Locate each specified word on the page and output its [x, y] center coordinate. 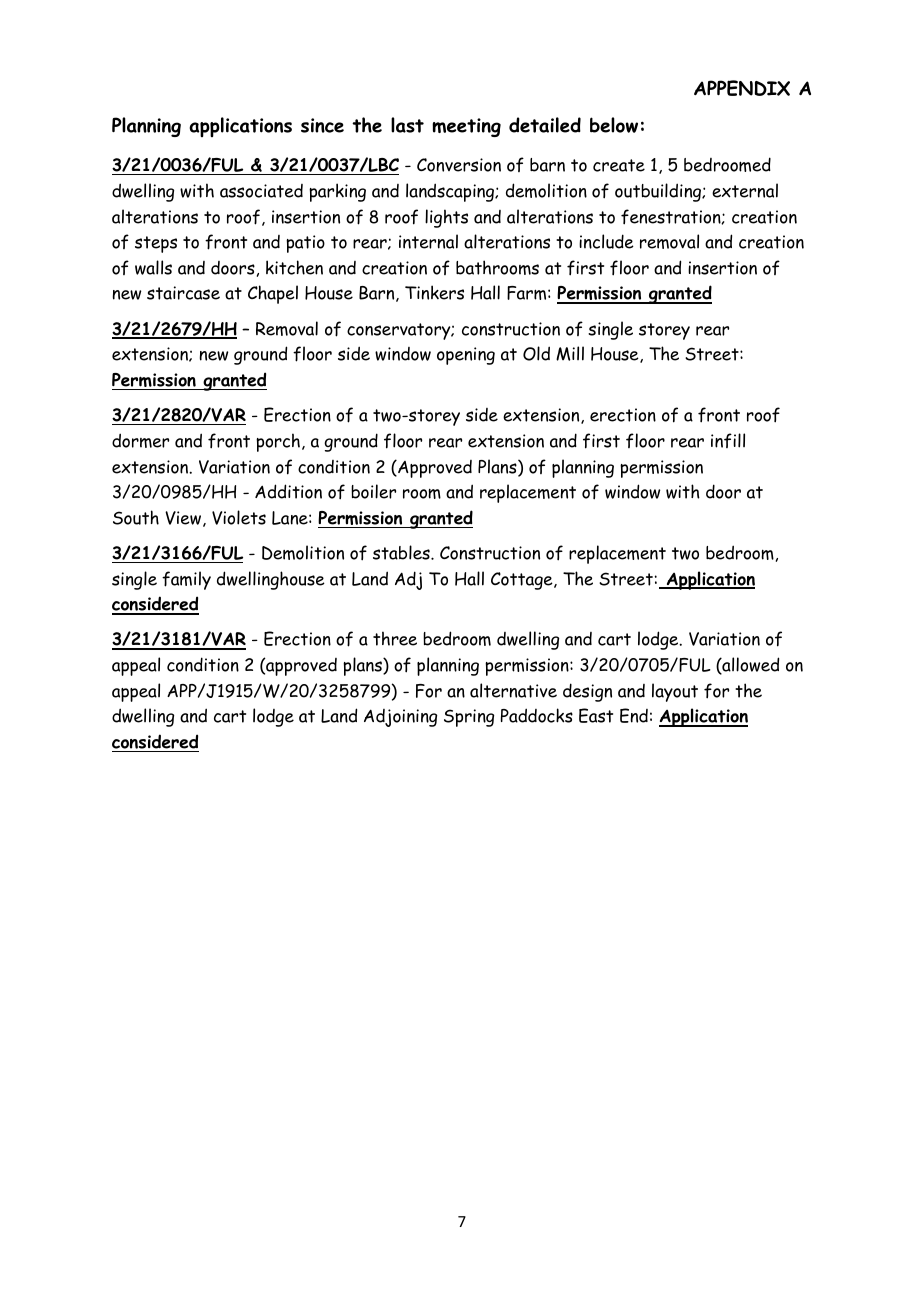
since [322, 125]
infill [728, 440]
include [606, 241]
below [614, 125]
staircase [183, 293]
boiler [373, 491]
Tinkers [434, 292]
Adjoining [400, 718]
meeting [466, 127]
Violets [239, 517]
